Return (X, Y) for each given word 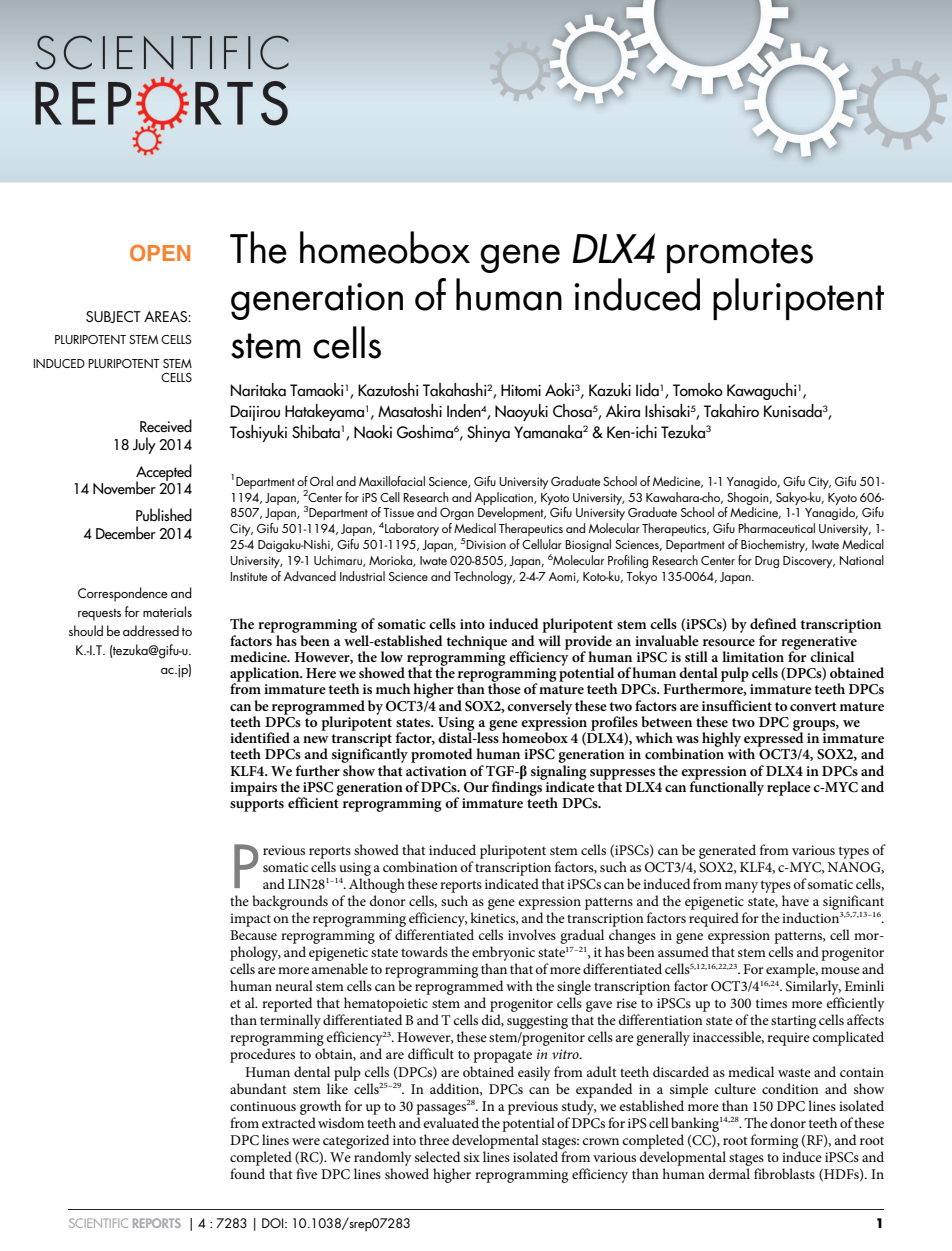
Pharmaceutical (776, 528)
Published (164, 515)
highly (721, 739)
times (771, 1003)
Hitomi (521, 390)
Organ (457, 514)
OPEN (160, 253)
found (247, 1173)
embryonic (503, 953)
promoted (442, 755)
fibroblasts (784, 1173)
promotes (740, 255)
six (472, 1157)
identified (260, 737)
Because (253, 935)
